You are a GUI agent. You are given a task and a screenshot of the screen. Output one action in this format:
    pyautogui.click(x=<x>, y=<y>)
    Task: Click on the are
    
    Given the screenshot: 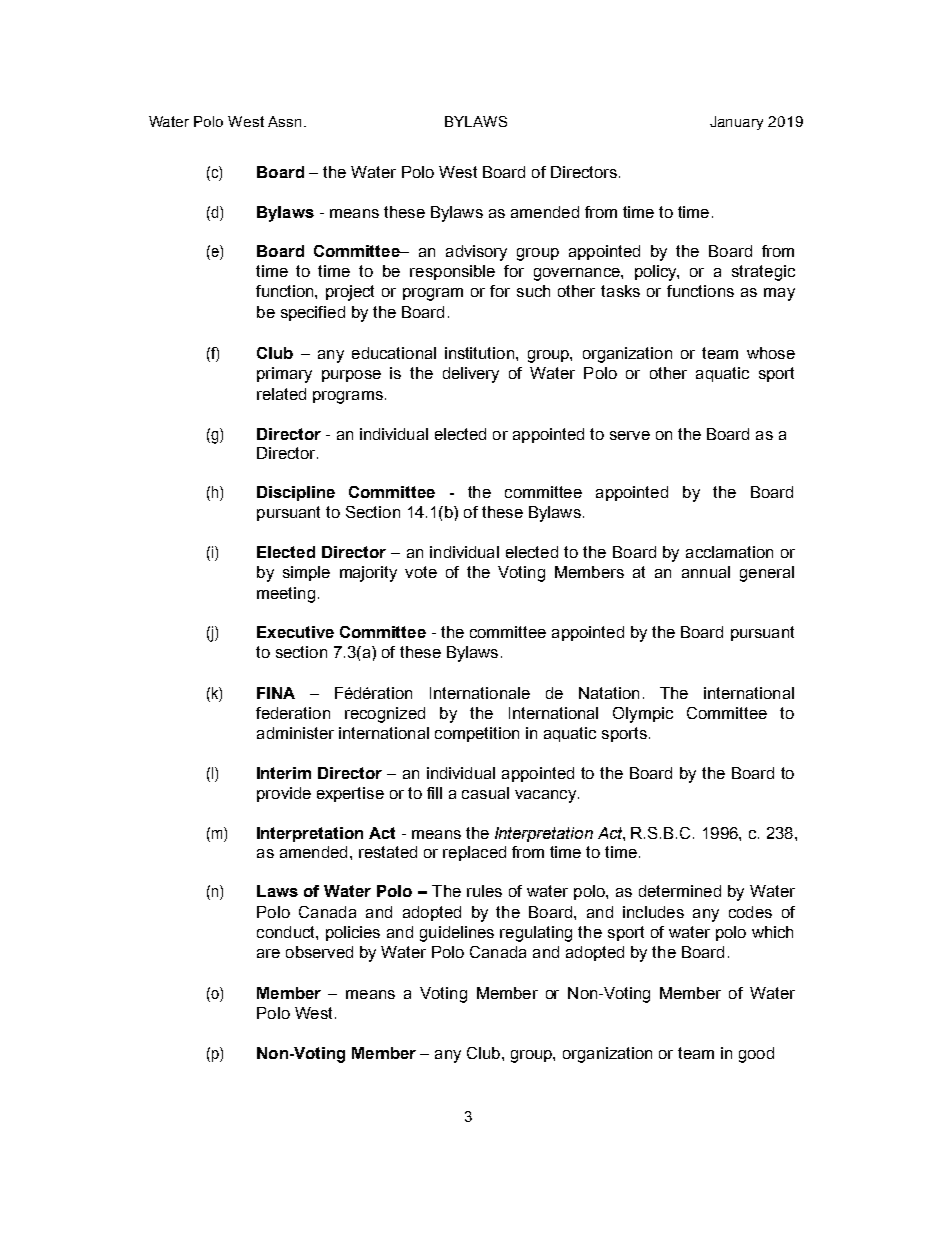 What is the action you would take?
    pyautogui.click(x=268, y=953)
